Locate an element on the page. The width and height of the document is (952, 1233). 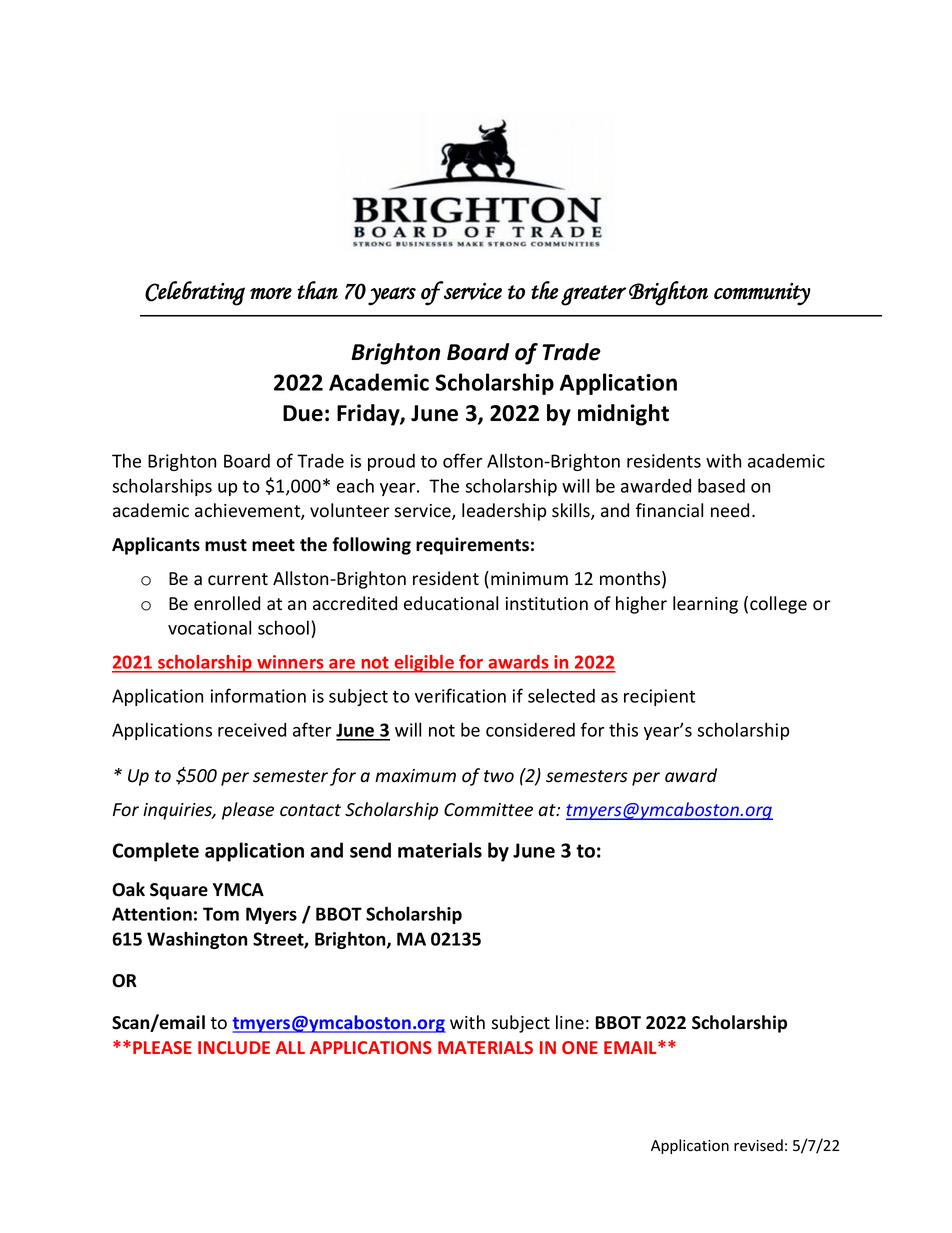
community is located at coordinates (762, 294).
